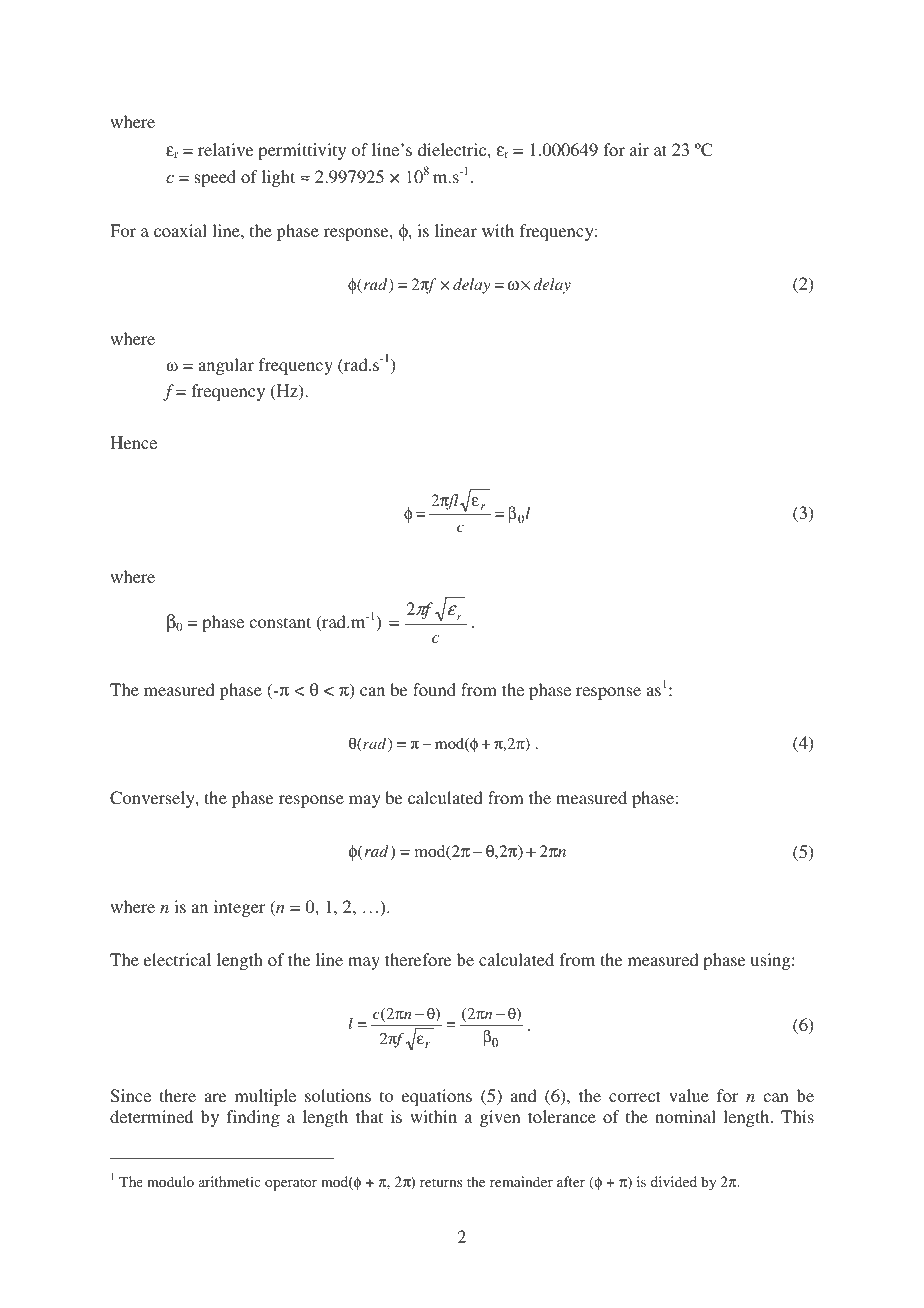 The image size is (924, 1308). I want to click on constant, so click(280, 622).
